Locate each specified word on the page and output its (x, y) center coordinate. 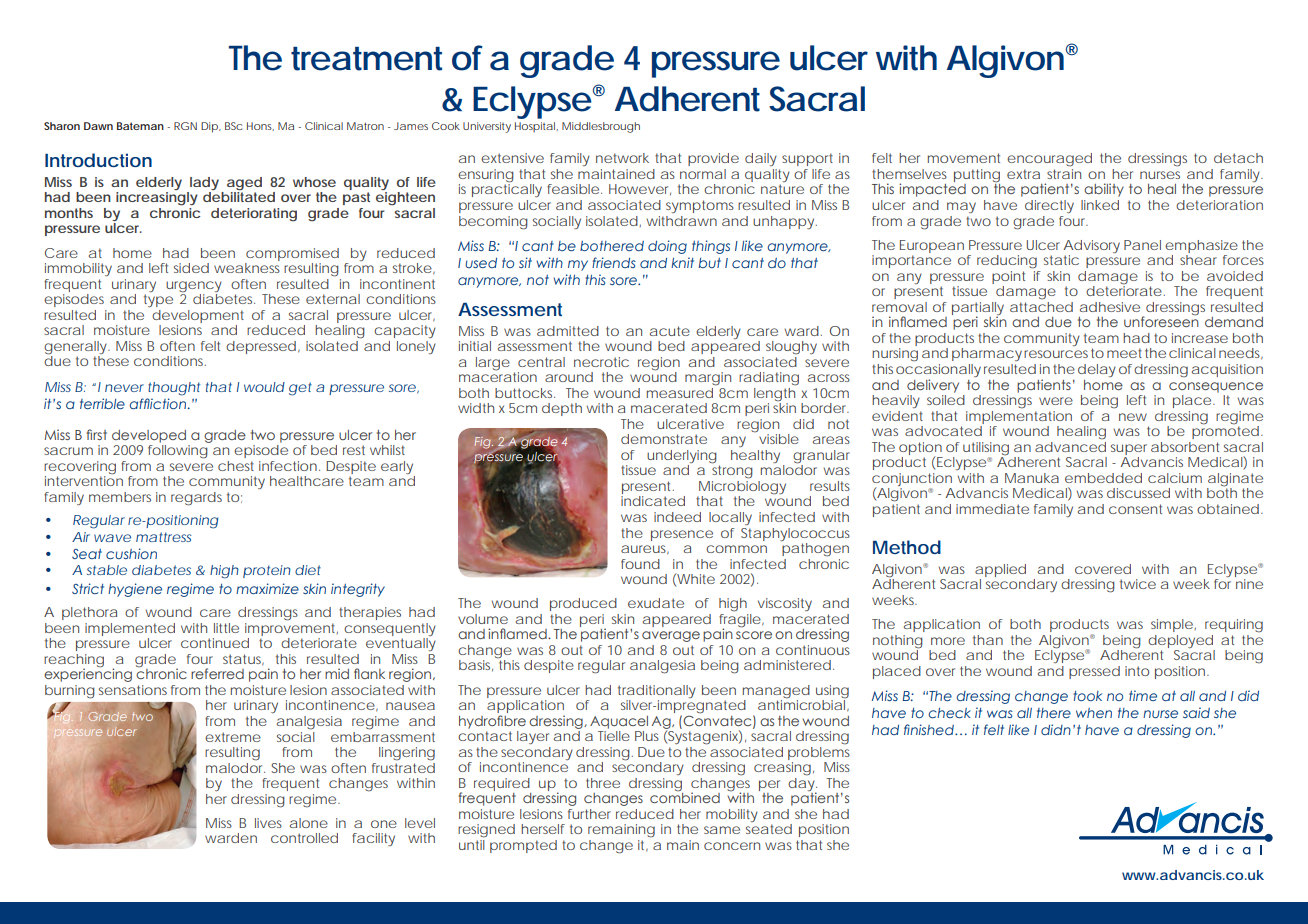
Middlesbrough (601, 127)
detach (1238, 158)
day (802, 784)
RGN (185, 126)
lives (268, 823)
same (722, 830)
